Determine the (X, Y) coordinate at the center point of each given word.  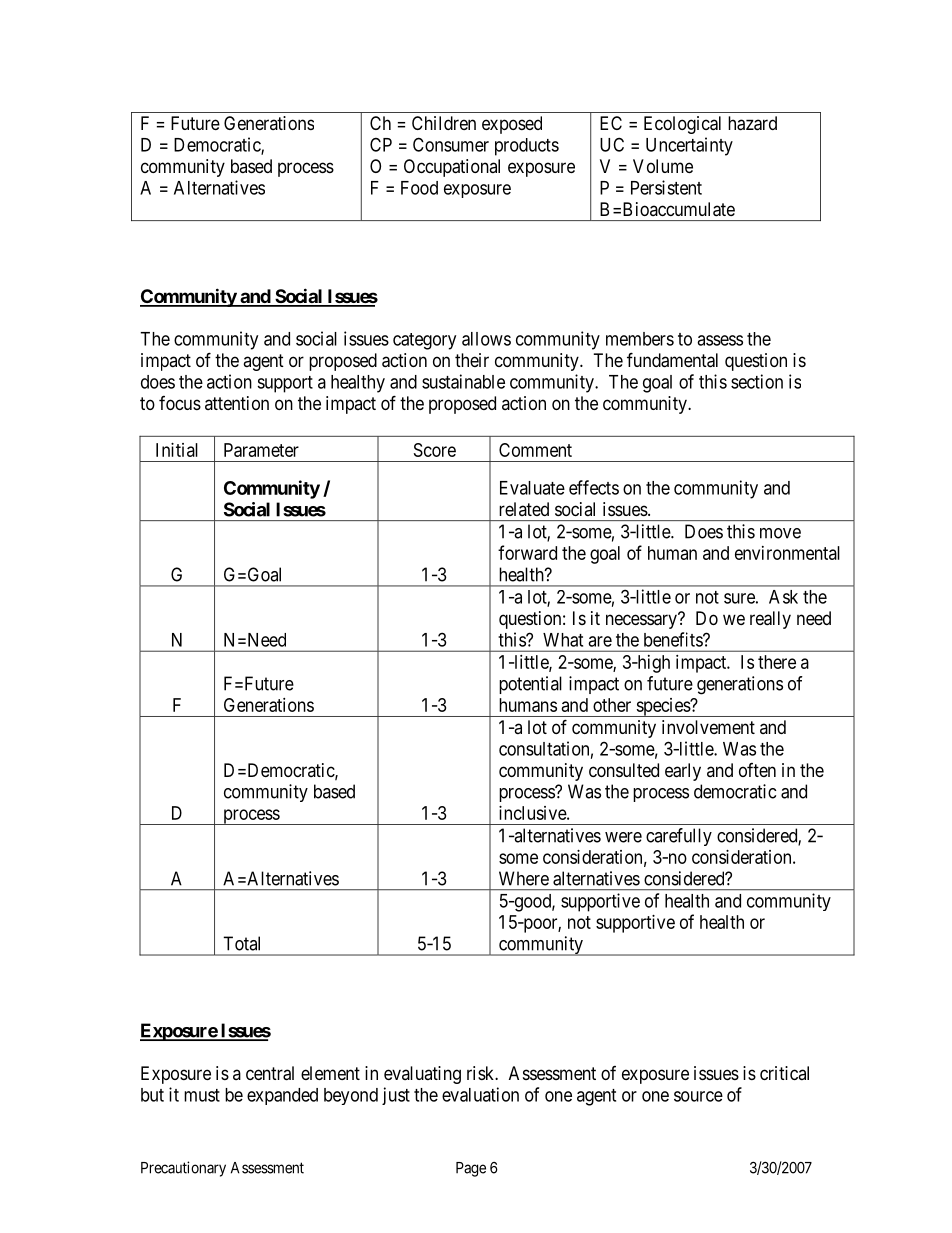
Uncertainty (689, 146)
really (770, 620)
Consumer (451, 144)
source (698, 1096)
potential (530, 685)
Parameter (261, 450)
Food (419, 188)
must (202, 1095)
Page (471, 1169)
